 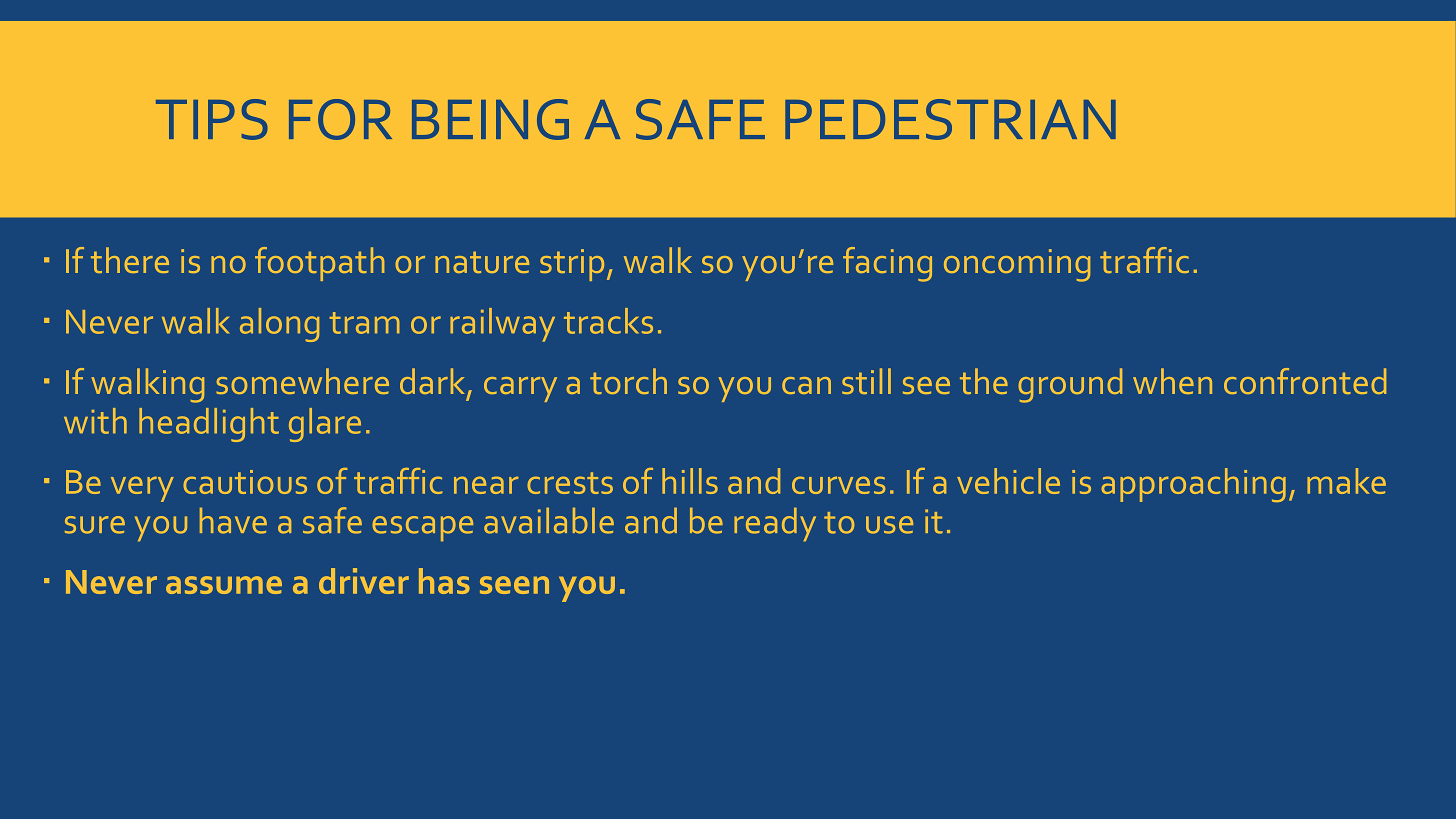 What do you see at coordinates (212, 119) in the page?
I see `TIPS` at bounding box center [212, 119].
